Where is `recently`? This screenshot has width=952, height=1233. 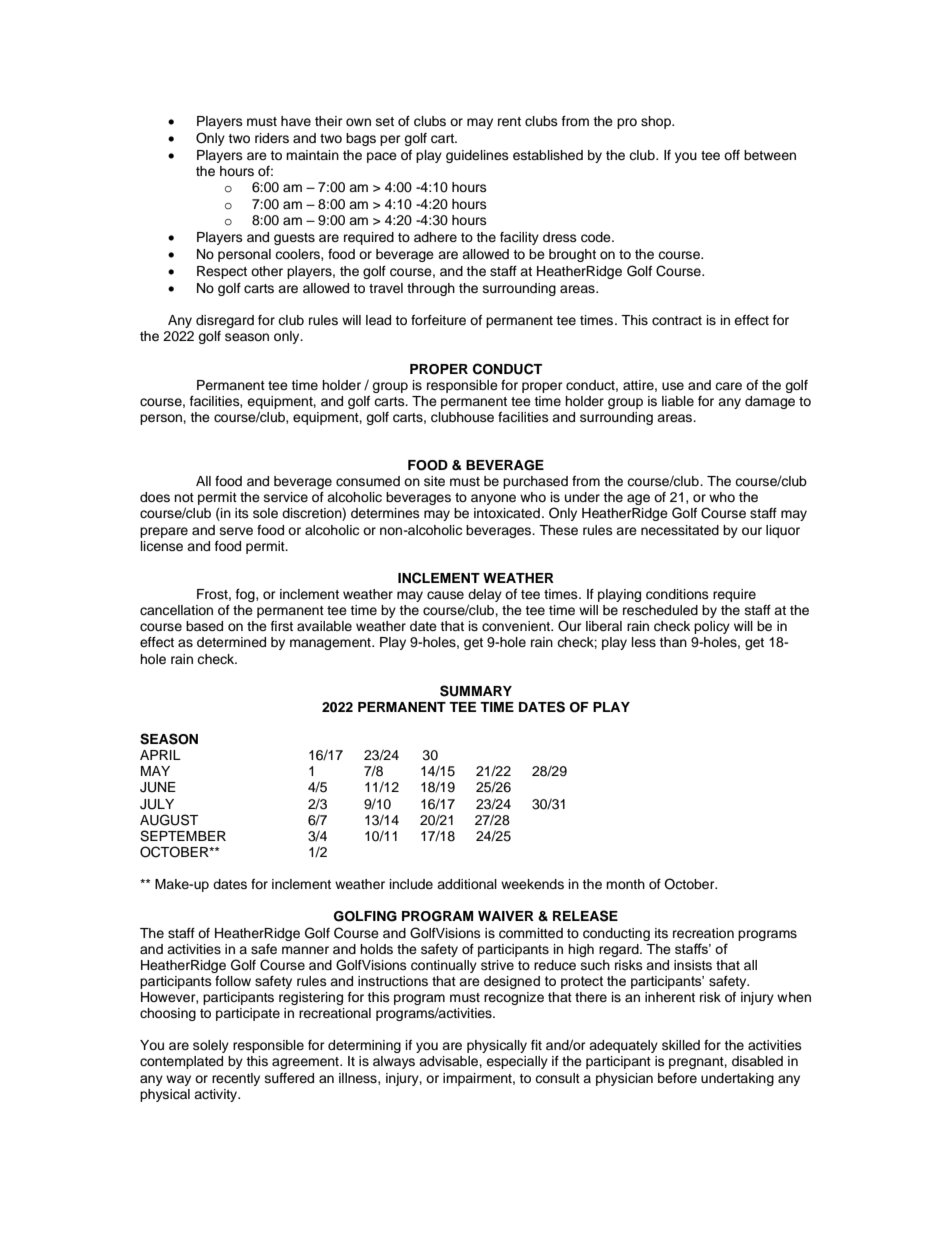 recently is located at coordinates (236, 1079).
